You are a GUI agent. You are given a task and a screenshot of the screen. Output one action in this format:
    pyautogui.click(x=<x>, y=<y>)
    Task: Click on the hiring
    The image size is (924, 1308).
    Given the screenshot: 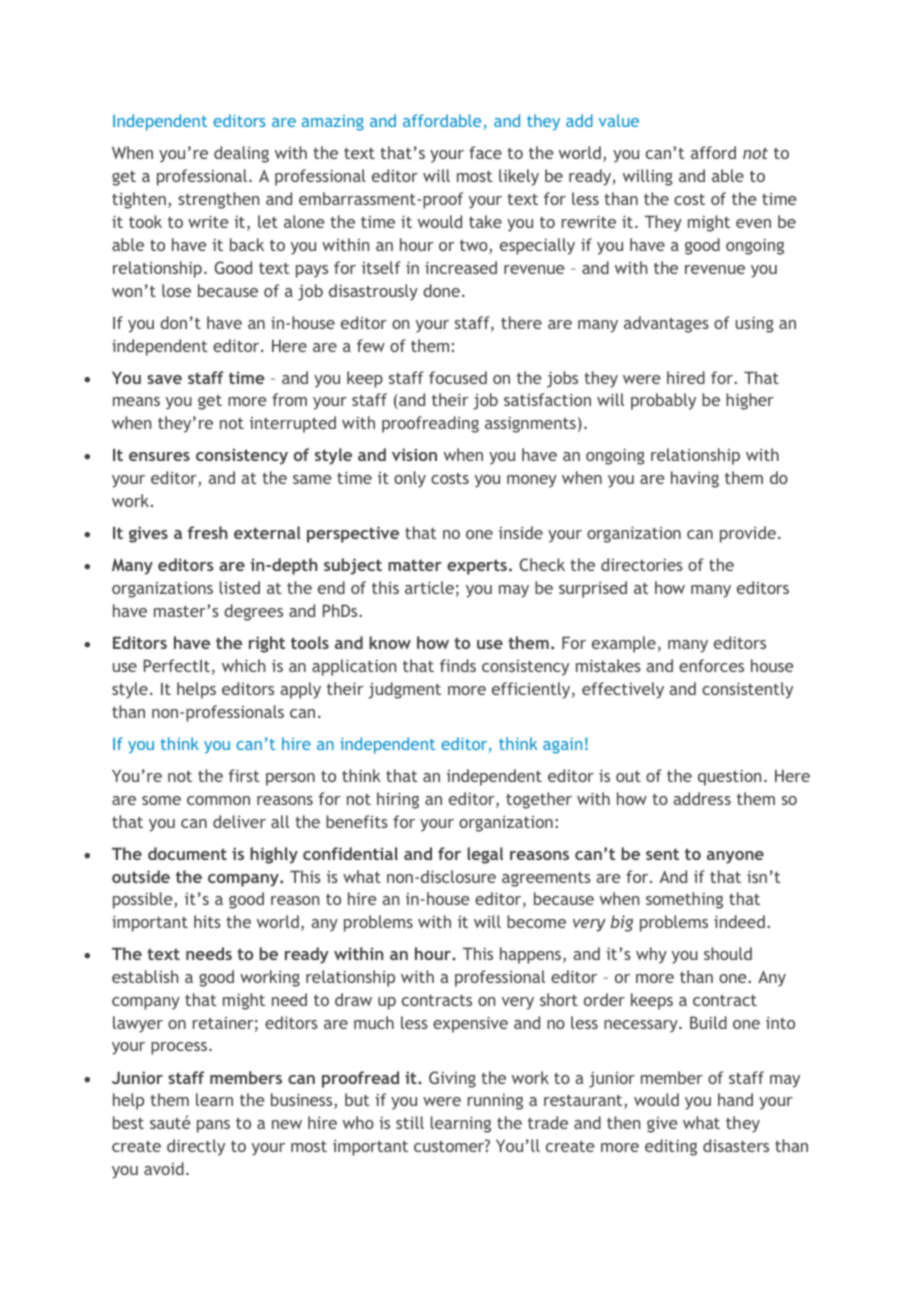 What is the action you would take?
    pyautogui.click(x=398, y=800)
